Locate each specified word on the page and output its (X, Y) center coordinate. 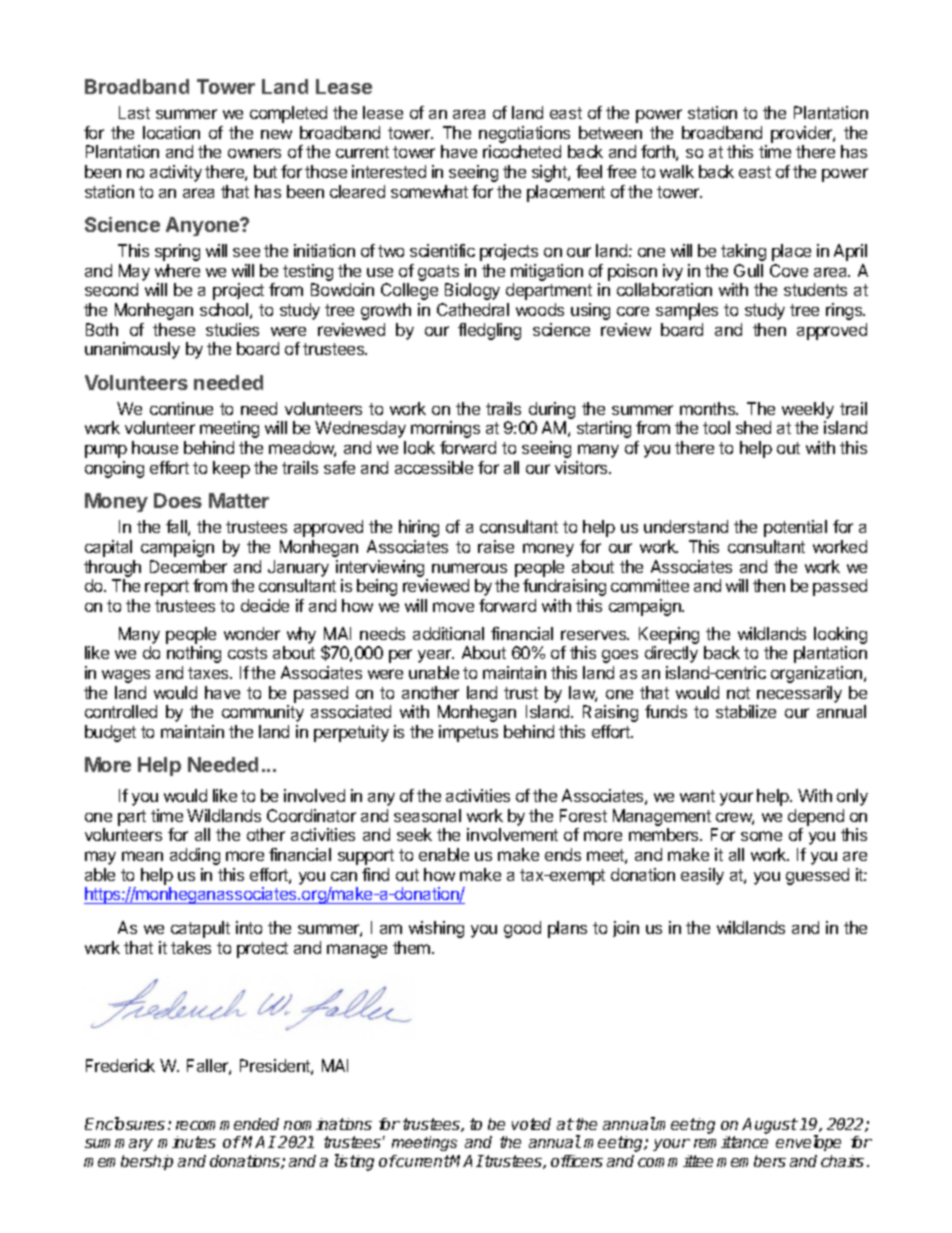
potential (795, 528)
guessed (817, 876)
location (171, 132)
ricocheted (522, 151)
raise (496, 546)
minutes (187, 1142)
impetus (468, 733)
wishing (436, 929)
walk (677, 171)
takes (191, 947)
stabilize (746, 711)
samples (687, 311)
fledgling (489, 331)
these (174, 329)
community (263, 713)
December (188, 566)
